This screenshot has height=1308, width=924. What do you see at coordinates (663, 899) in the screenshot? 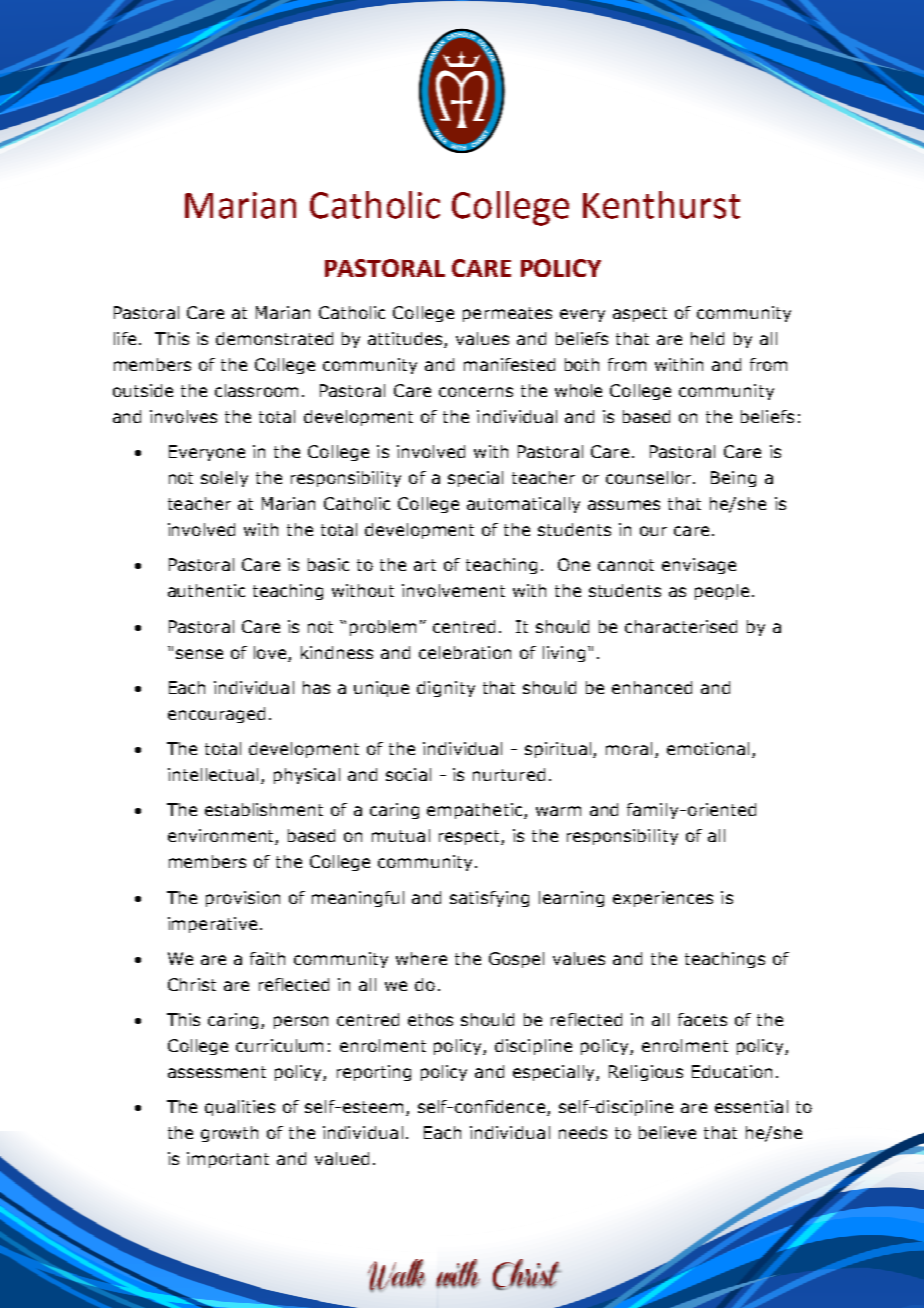
I see `experiences` at bounding box center [663, 899].
